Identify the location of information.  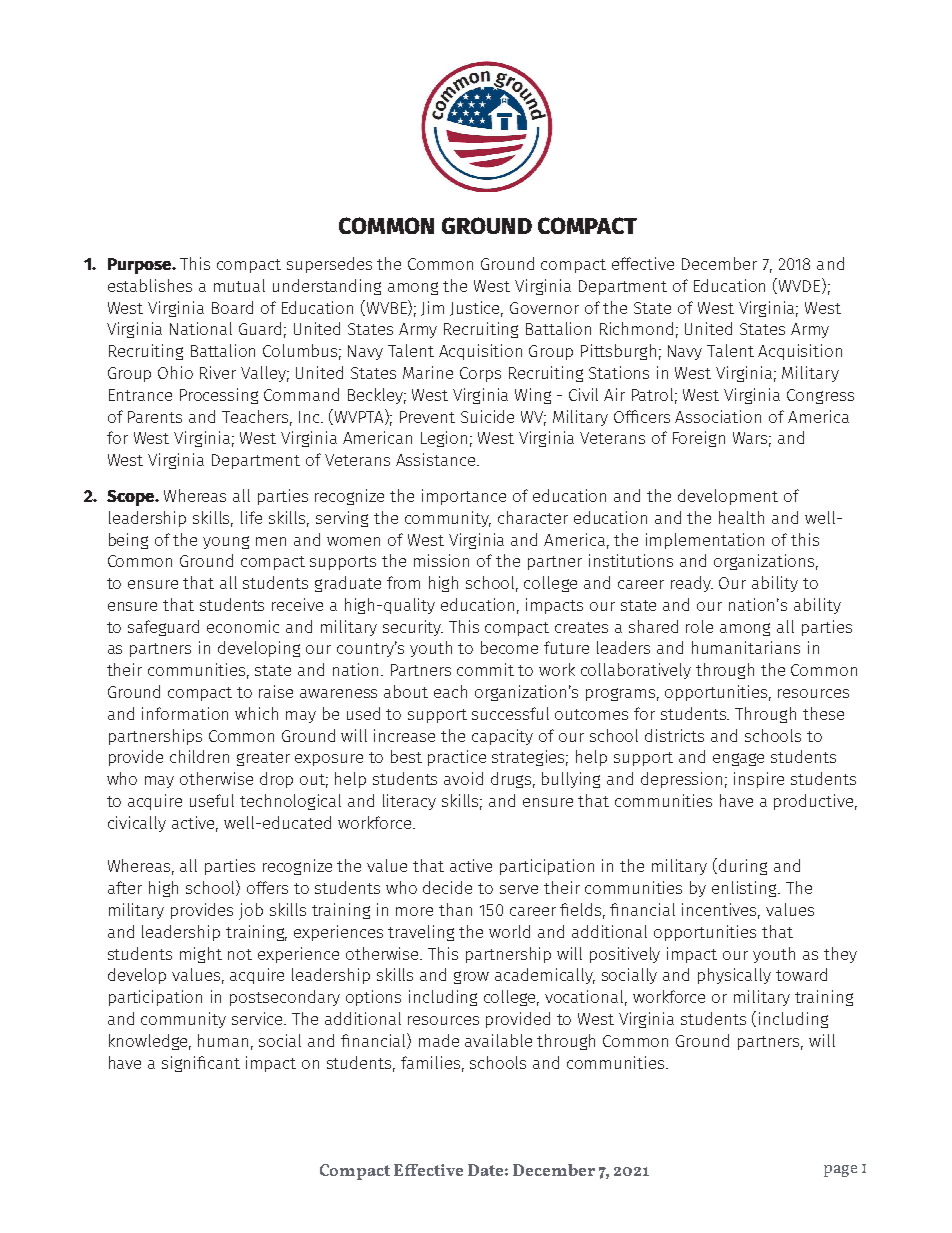
(185, 713).
